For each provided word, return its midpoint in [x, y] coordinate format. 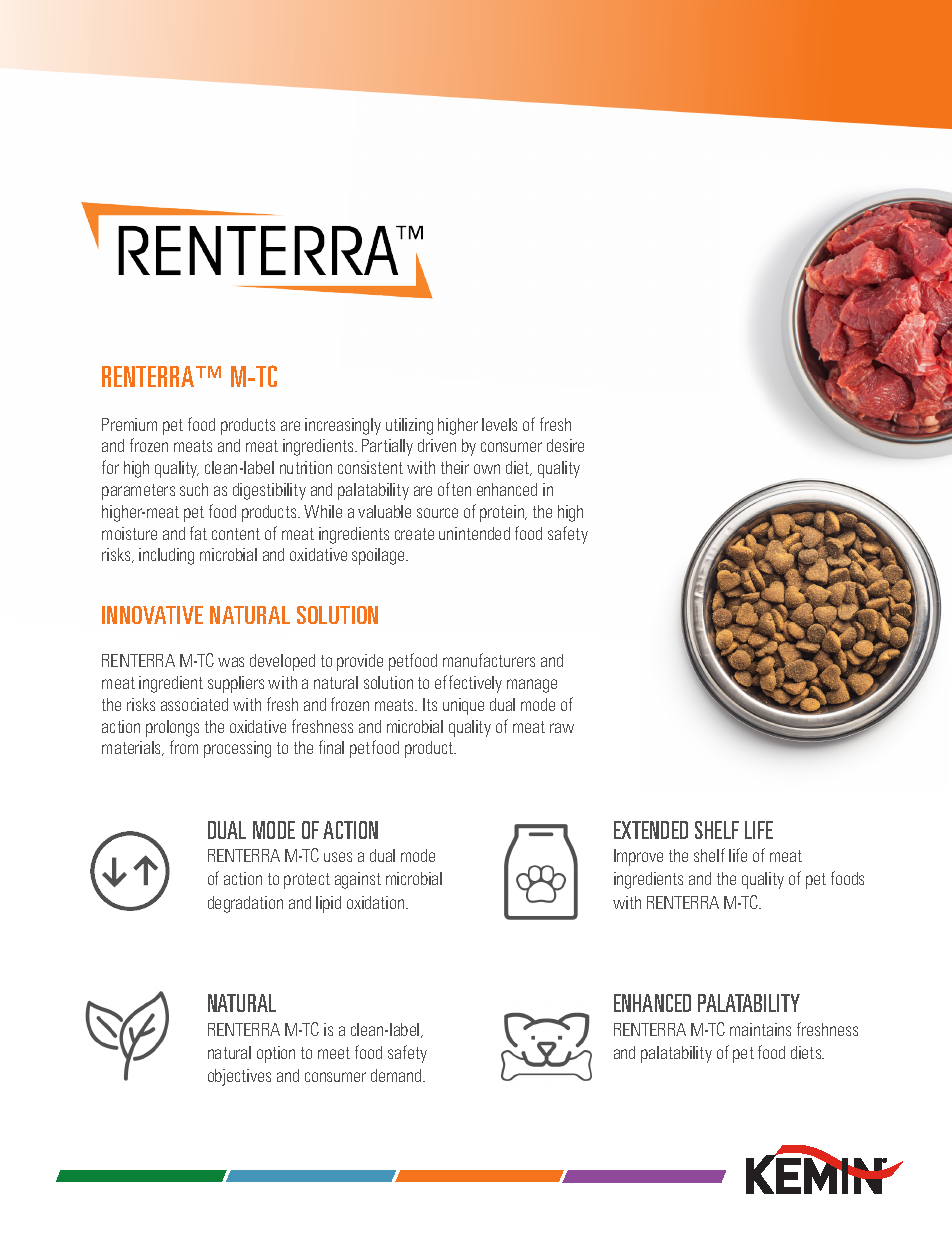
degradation [245, 904]
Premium [129, 424]
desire [565, 445]
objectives [239, 1077]
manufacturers [489, 660]
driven [437, 445]
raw [562, 728]
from [184, 747]
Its [430, 704]
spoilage [379, 556]
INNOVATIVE [152, 615]
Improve [638, 857]
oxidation [377, 902]
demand [397, 1075]
